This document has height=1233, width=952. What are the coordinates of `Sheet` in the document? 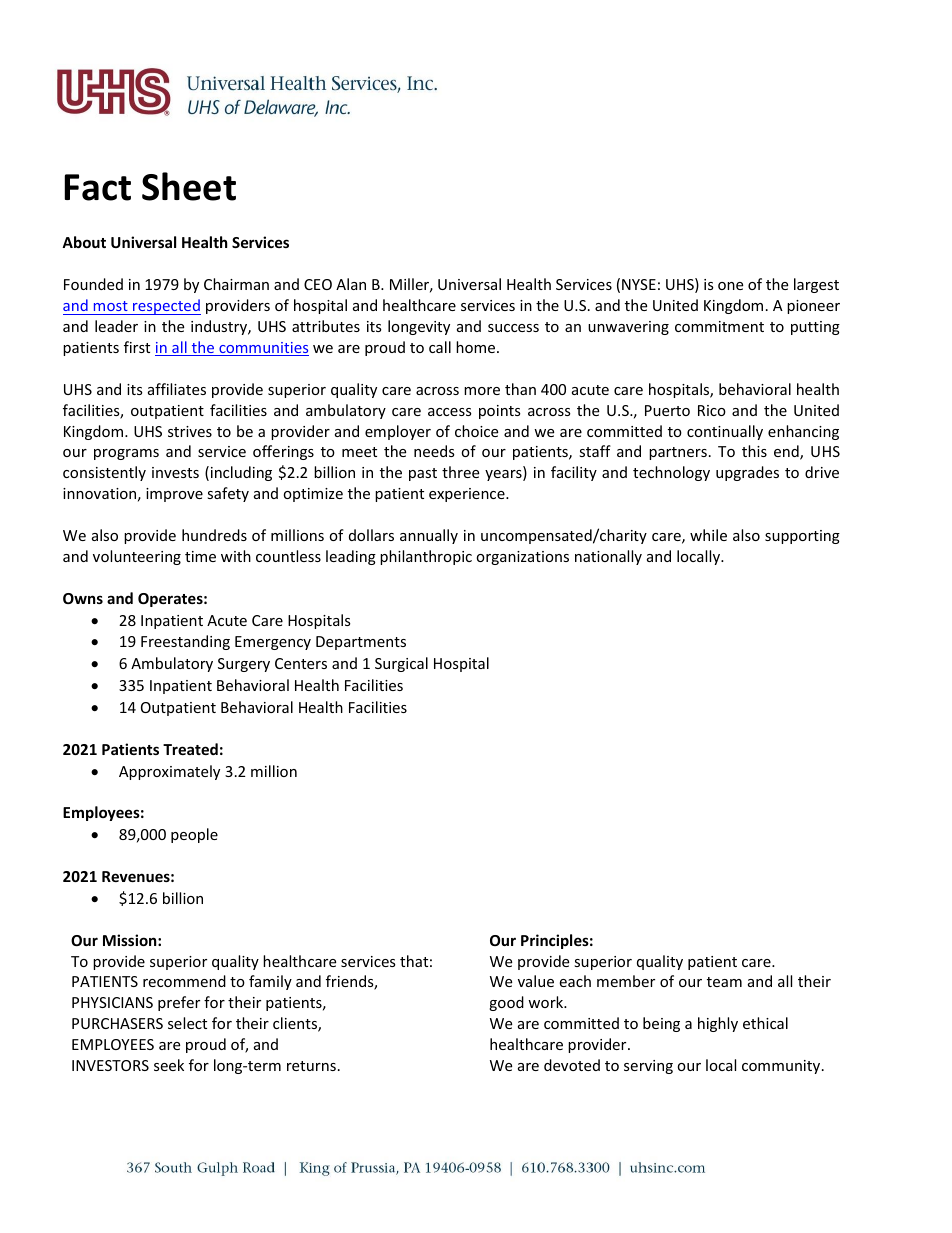 It's located at (189, 186).
